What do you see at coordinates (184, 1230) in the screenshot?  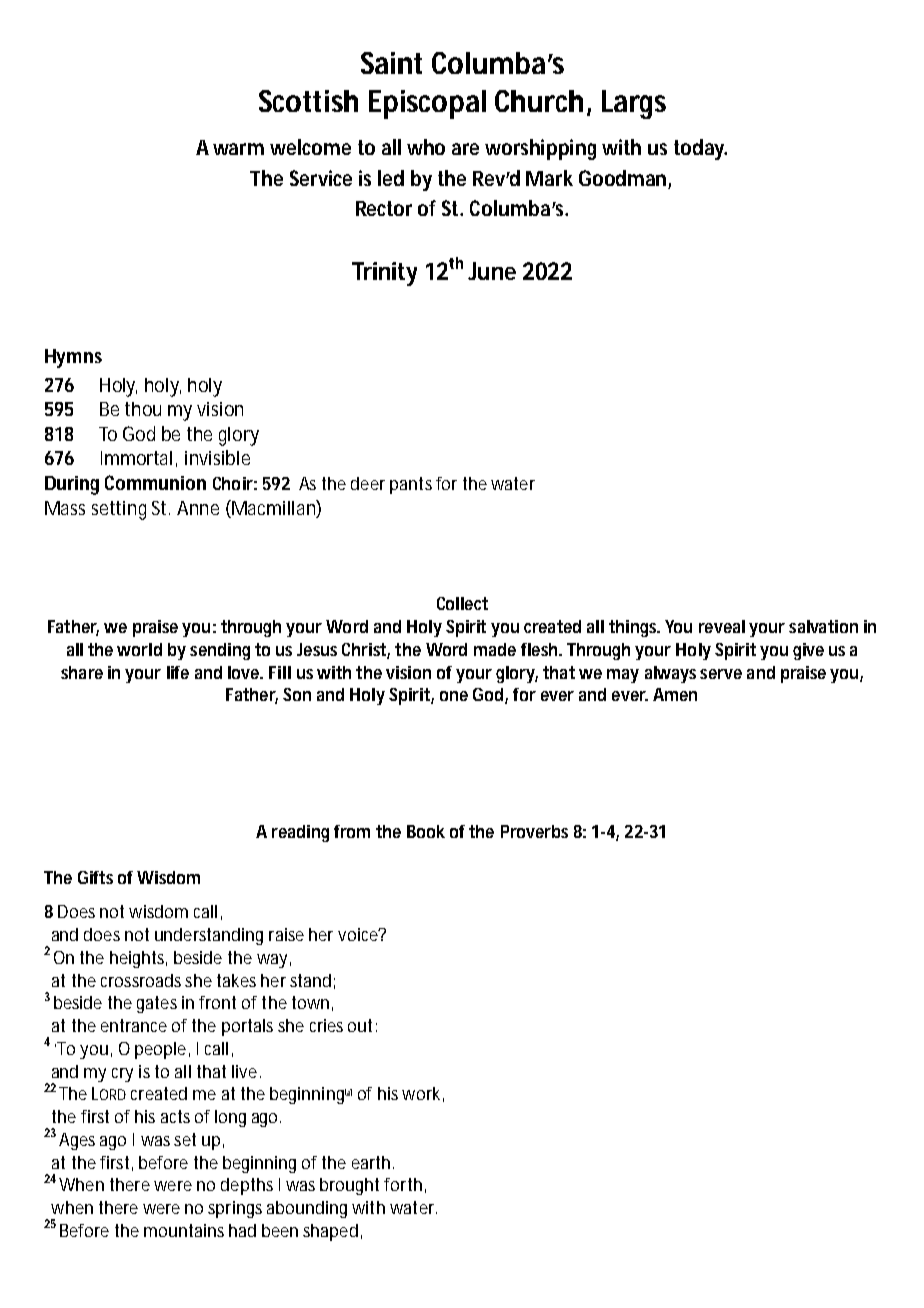 I see `mountains` at bounding box center [184, 1230].
